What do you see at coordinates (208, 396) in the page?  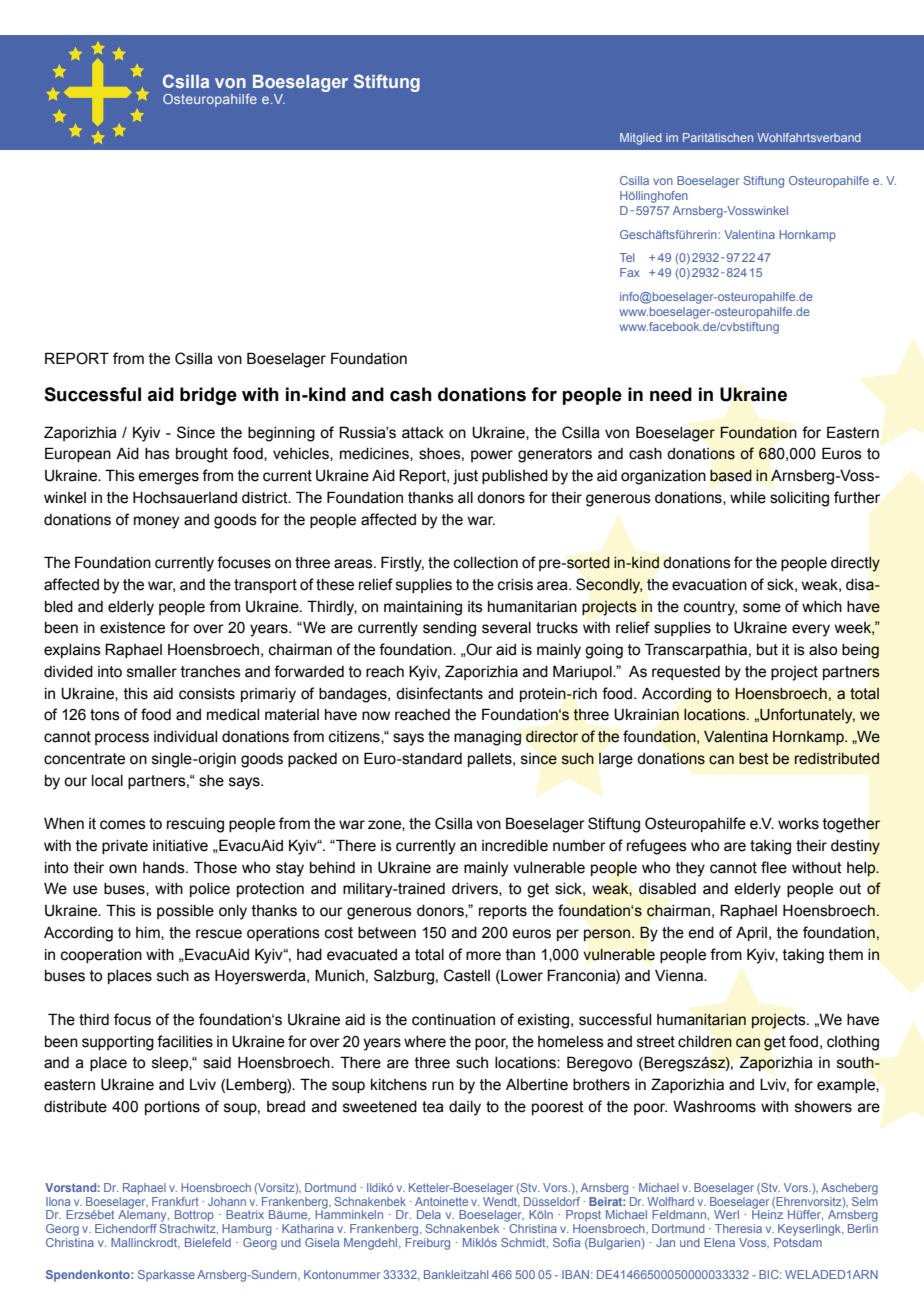 I see `bridge` at bounding box center [208, 396].
